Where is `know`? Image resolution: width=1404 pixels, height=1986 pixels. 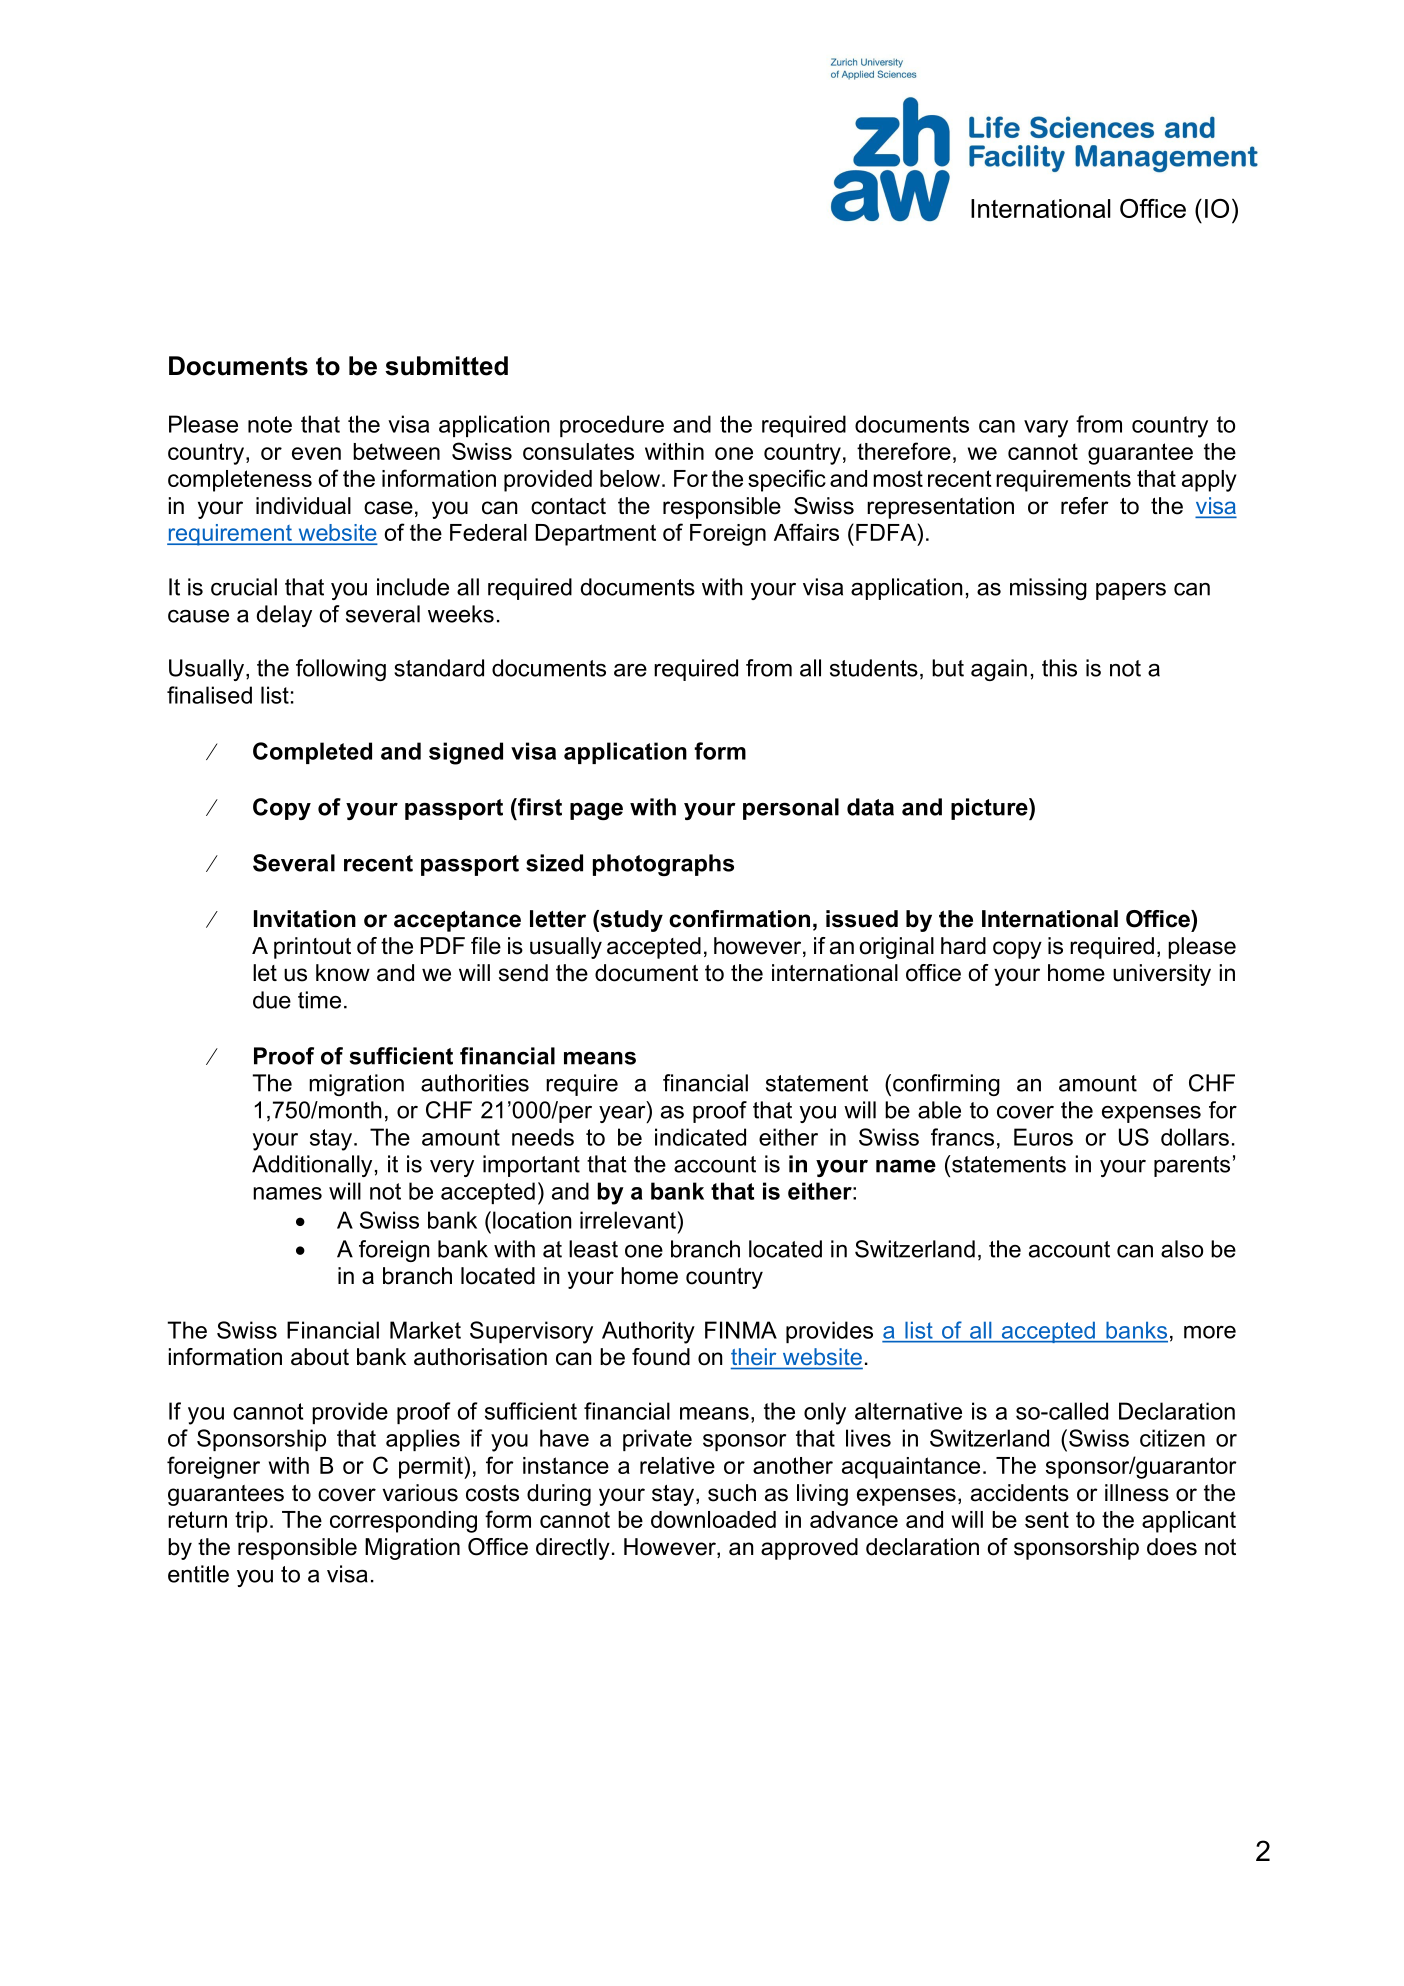
know is located at coordinates (343, 973).
